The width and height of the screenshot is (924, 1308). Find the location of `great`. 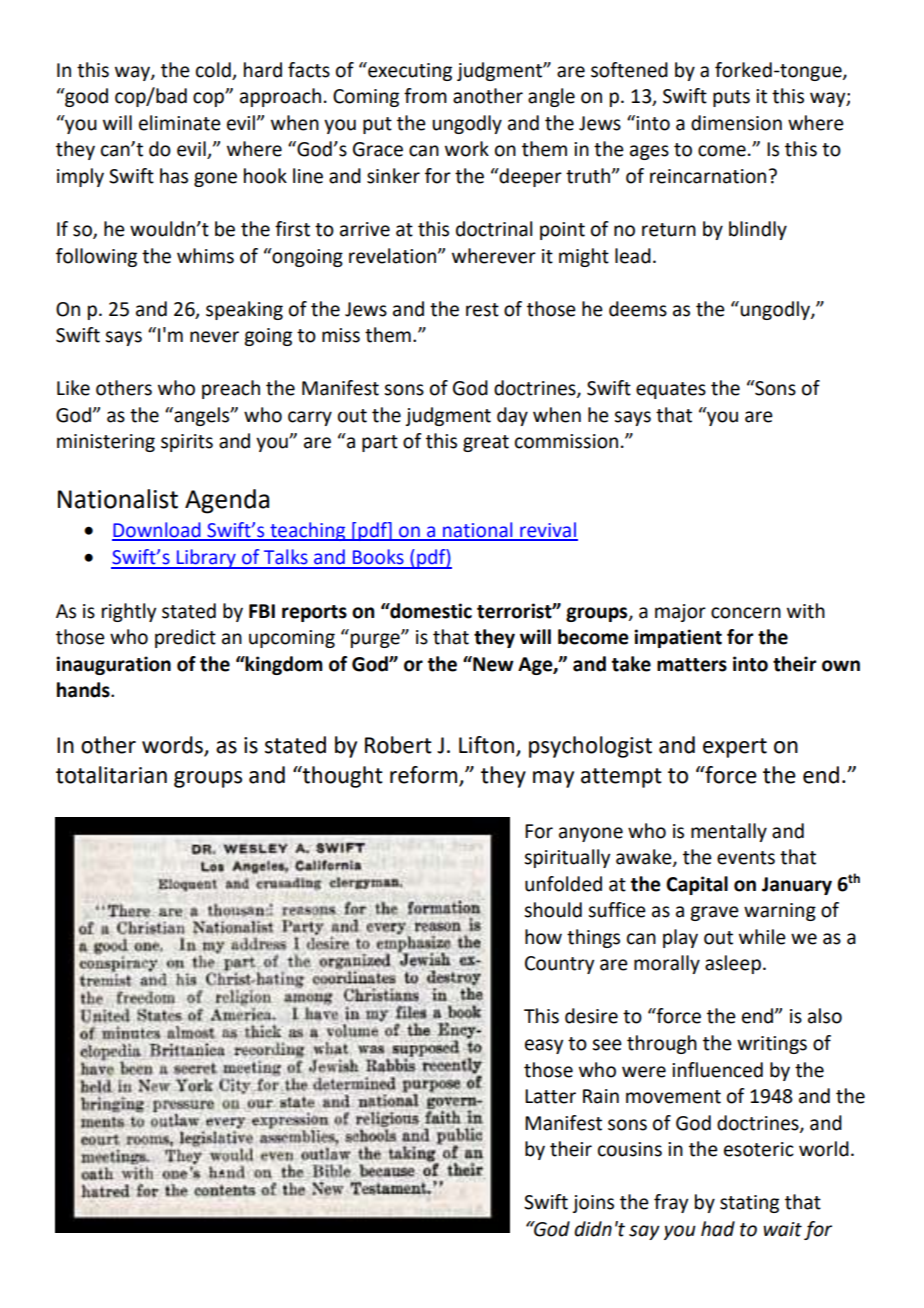

great is located at coordinates (486, 443).
